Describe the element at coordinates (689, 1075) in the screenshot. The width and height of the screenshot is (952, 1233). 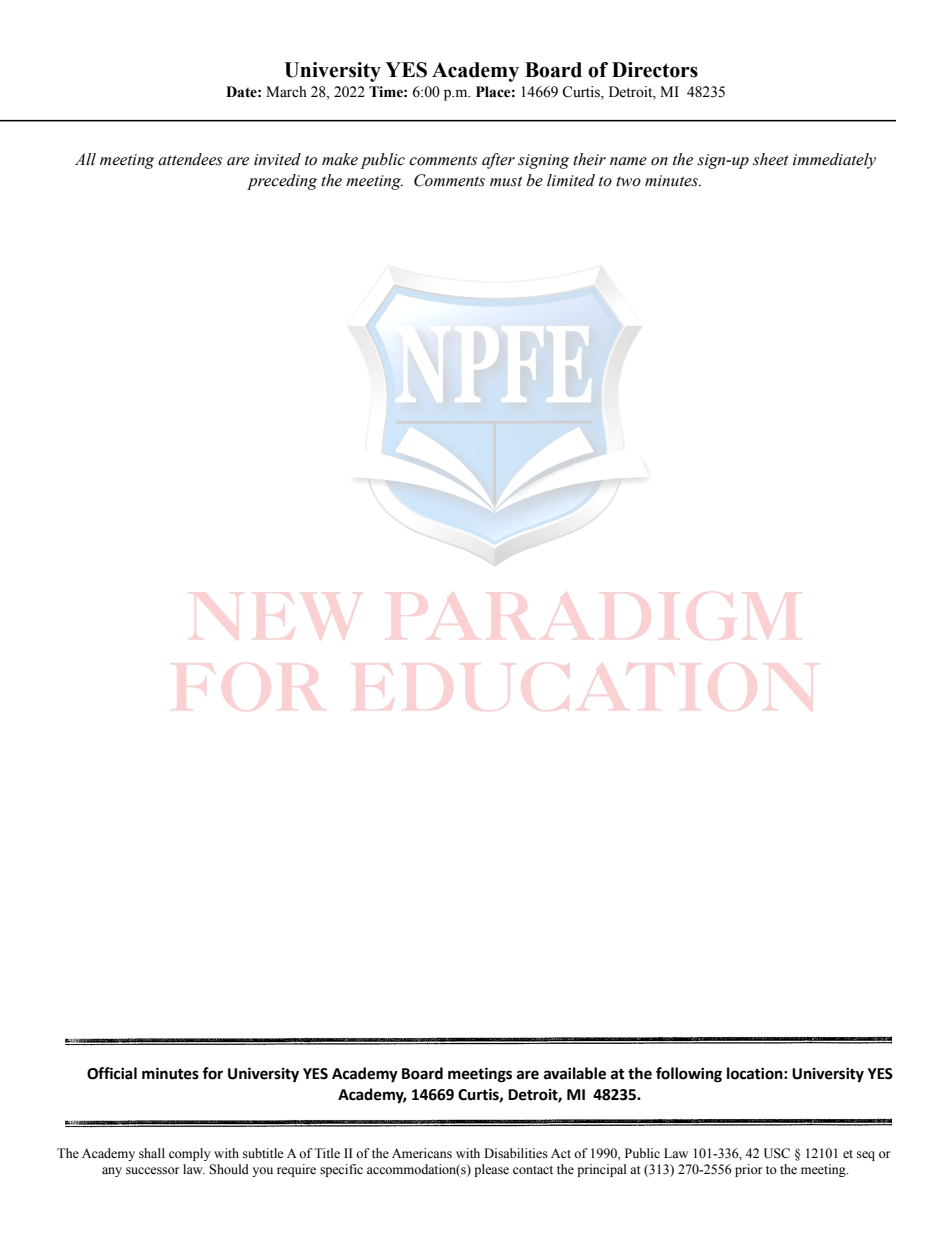
I see `following` at that location.
